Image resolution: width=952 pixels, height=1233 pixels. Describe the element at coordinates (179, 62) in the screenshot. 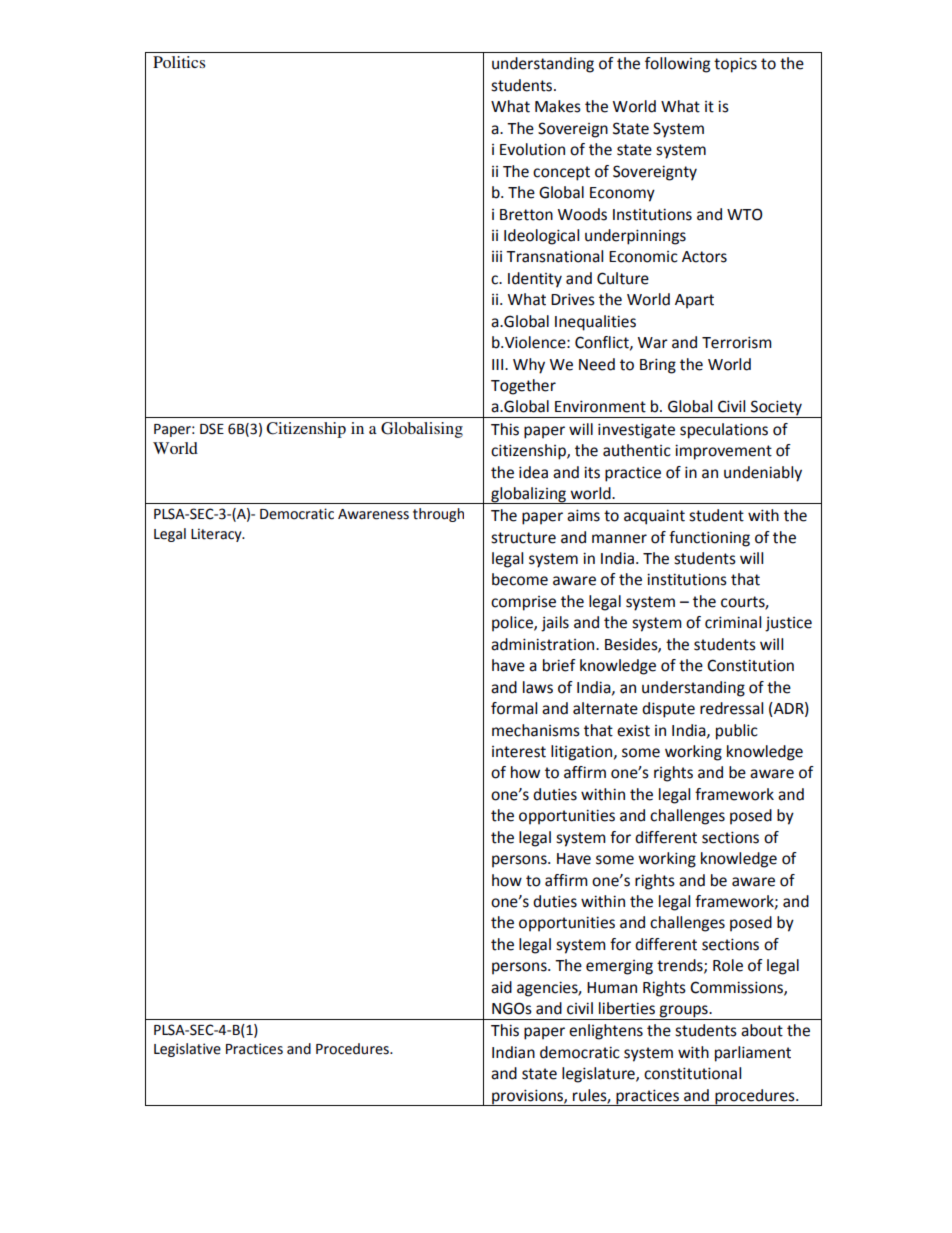

I see `Politics` at that location.
